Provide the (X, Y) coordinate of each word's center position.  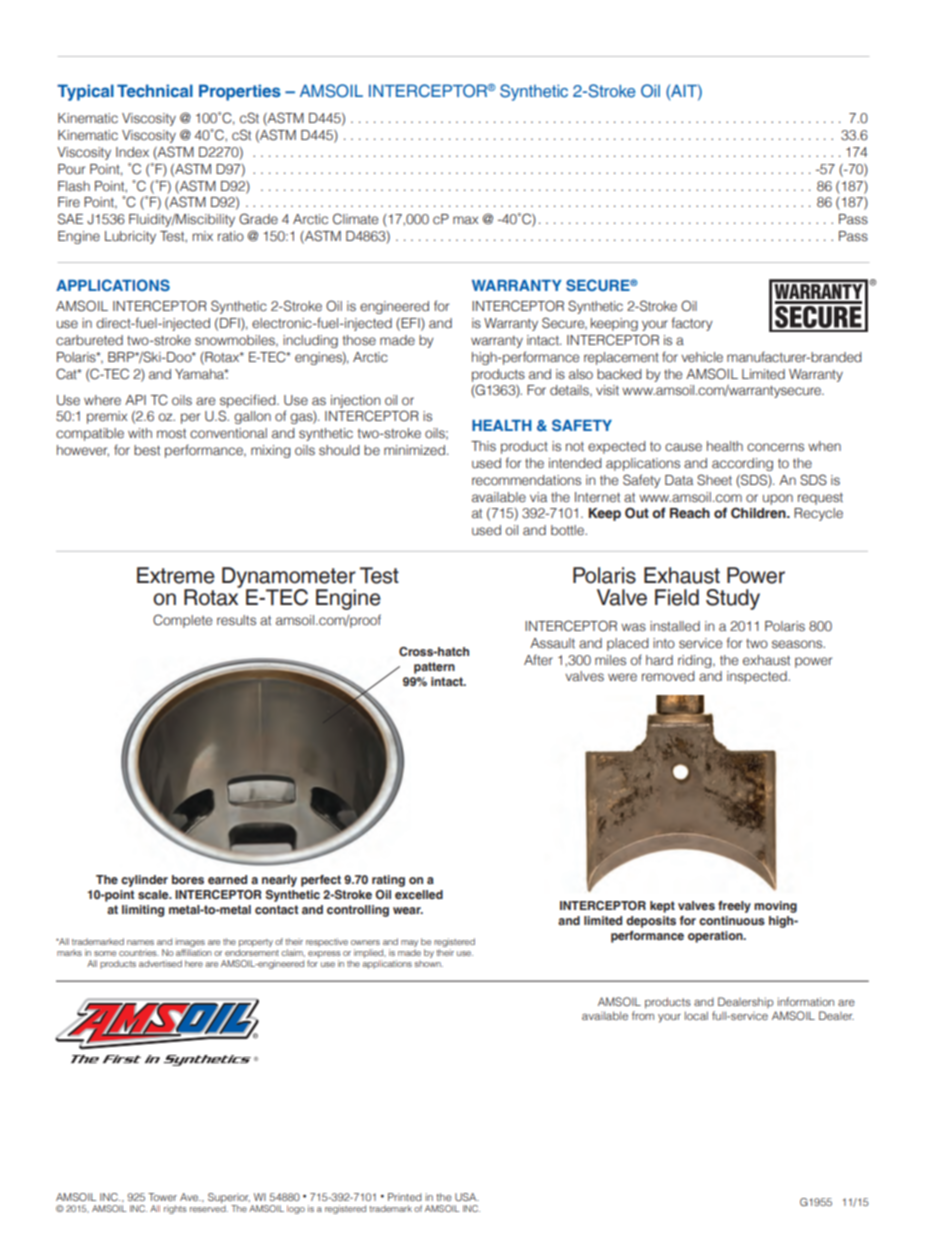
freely (734, 907)
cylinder (144, 881)
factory (692, 324)
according (742, 464)
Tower (162, 1197)
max (465, 220)
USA (467, 1197)
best (147, 450)
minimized (414, 450)
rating (388, 881)
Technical (155, 90)
